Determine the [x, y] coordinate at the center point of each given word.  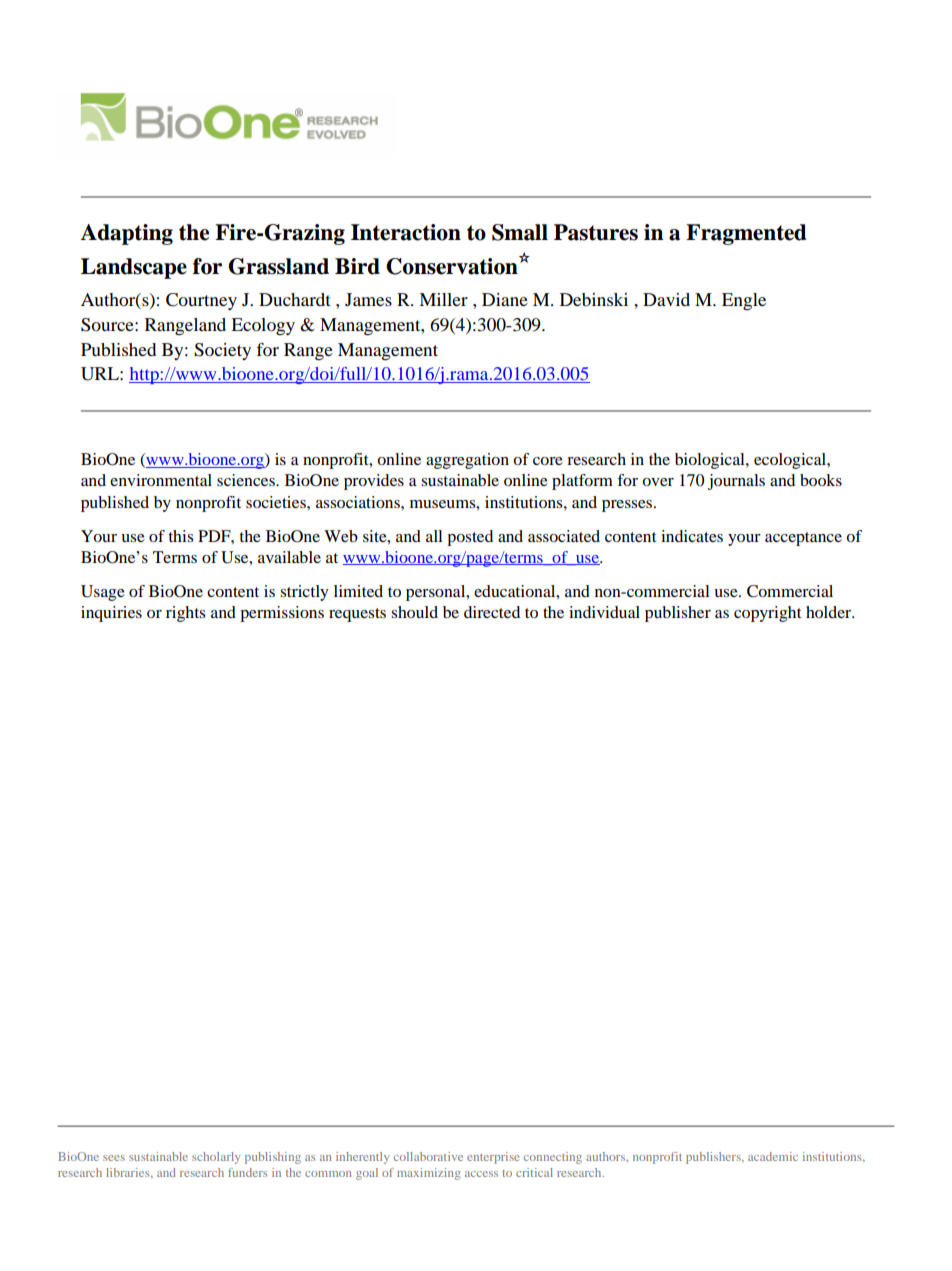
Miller [443, 299]
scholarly [216, 1158]
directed [492, 612]
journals [736, 482]
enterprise [493, 1158]
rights [185, 614]
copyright [768, 614]
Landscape [134, 268]
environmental [161, 480]
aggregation [467, 461]
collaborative [428, 1156]
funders [247, 1172]
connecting [553, 1158]
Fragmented [746, 234]
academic [773, 1156]
